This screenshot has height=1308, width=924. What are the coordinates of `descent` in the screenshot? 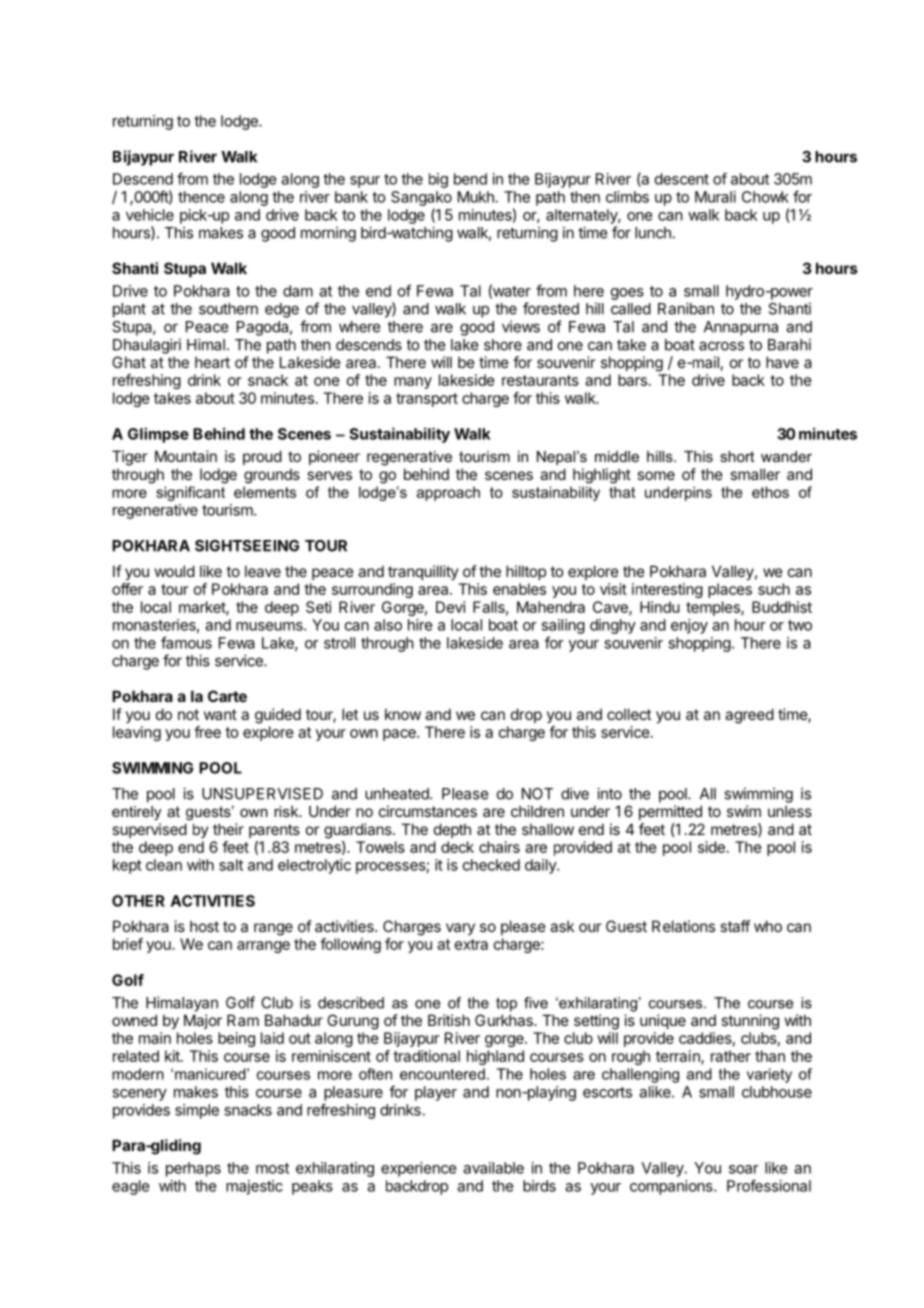 It's located at (682, 179).
